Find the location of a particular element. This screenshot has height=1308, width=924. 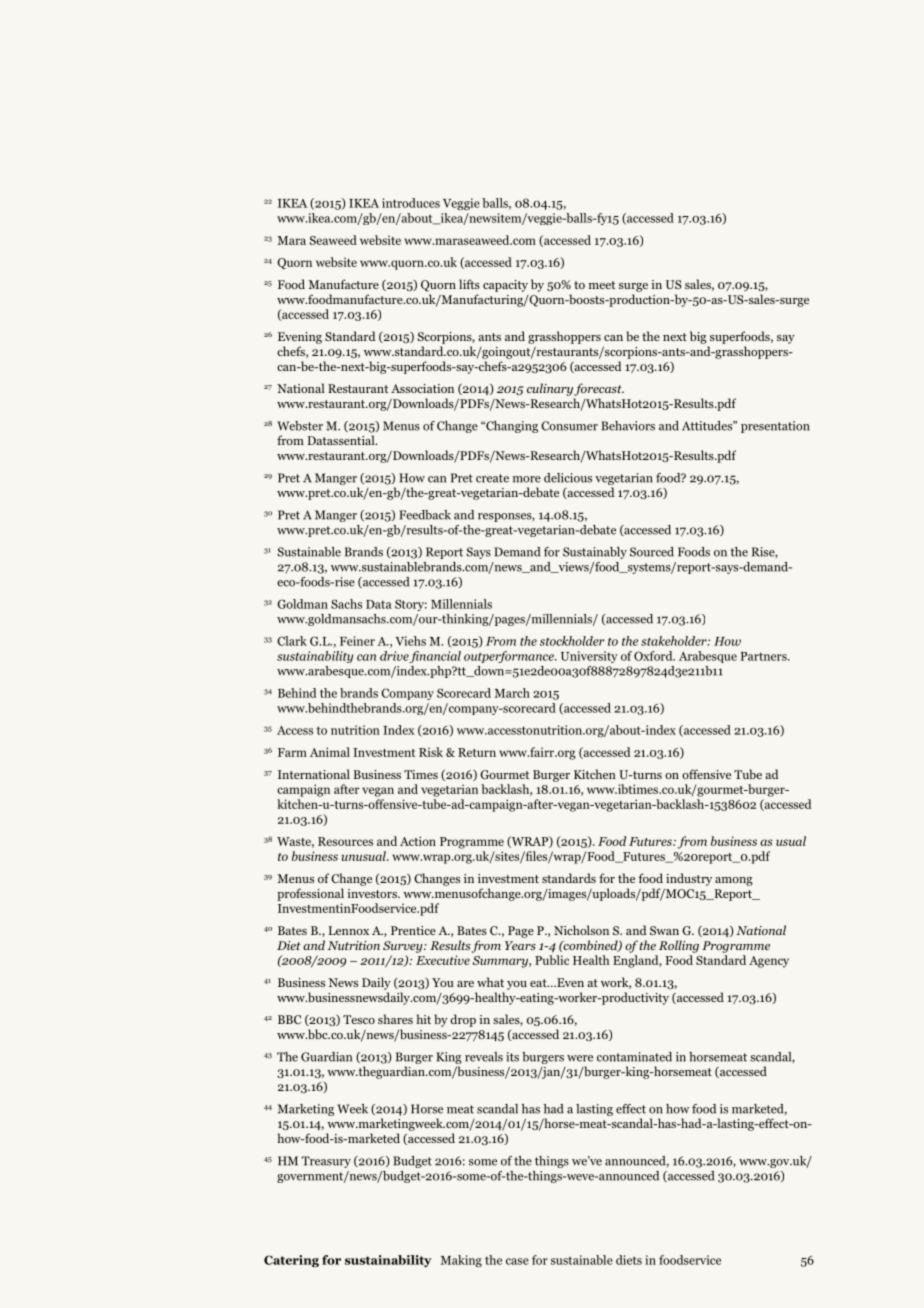

introduces is located at coordinates (411, 203).
